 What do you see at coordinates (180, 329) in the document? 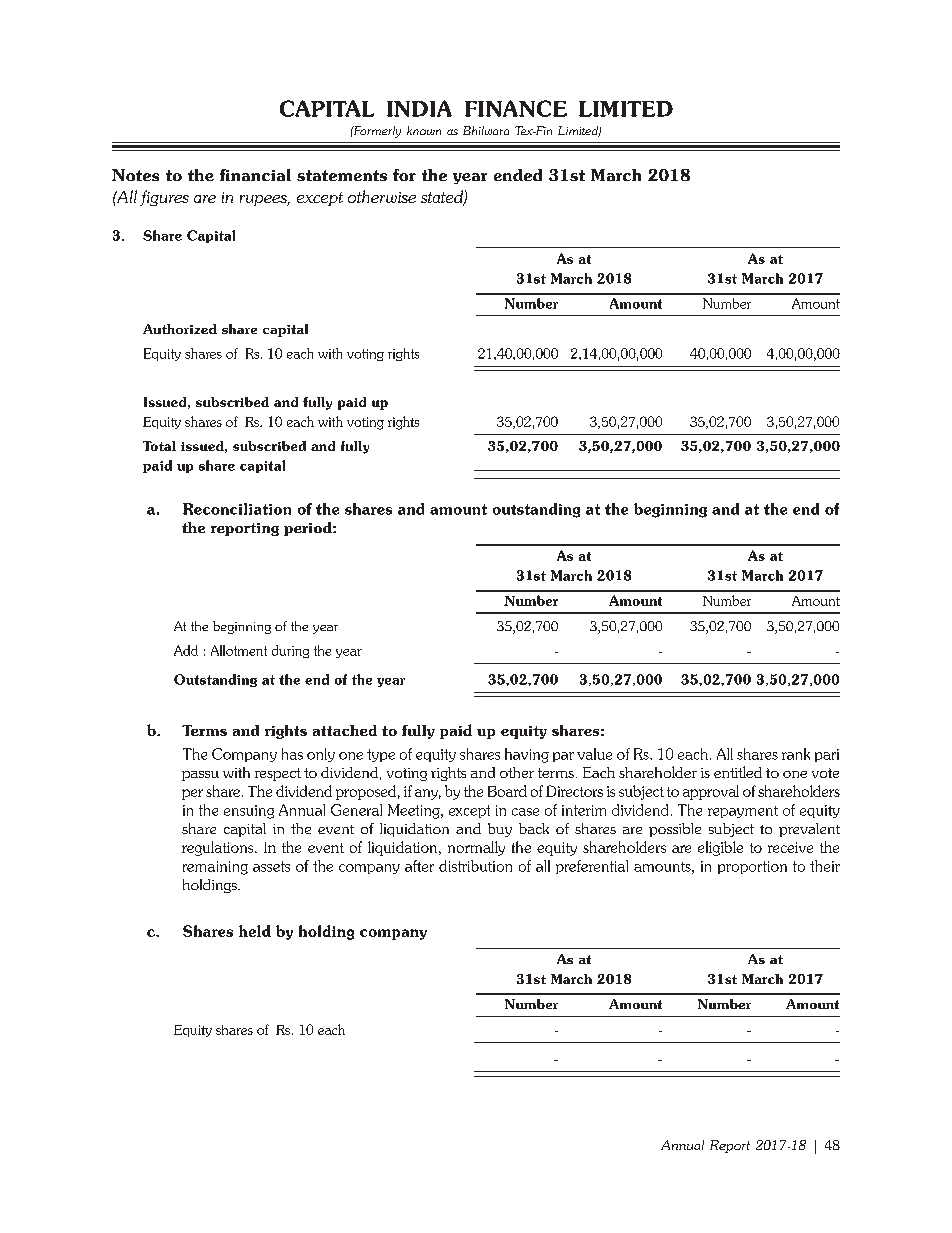
I see `Authorized` at bounding box center [180, 329].
